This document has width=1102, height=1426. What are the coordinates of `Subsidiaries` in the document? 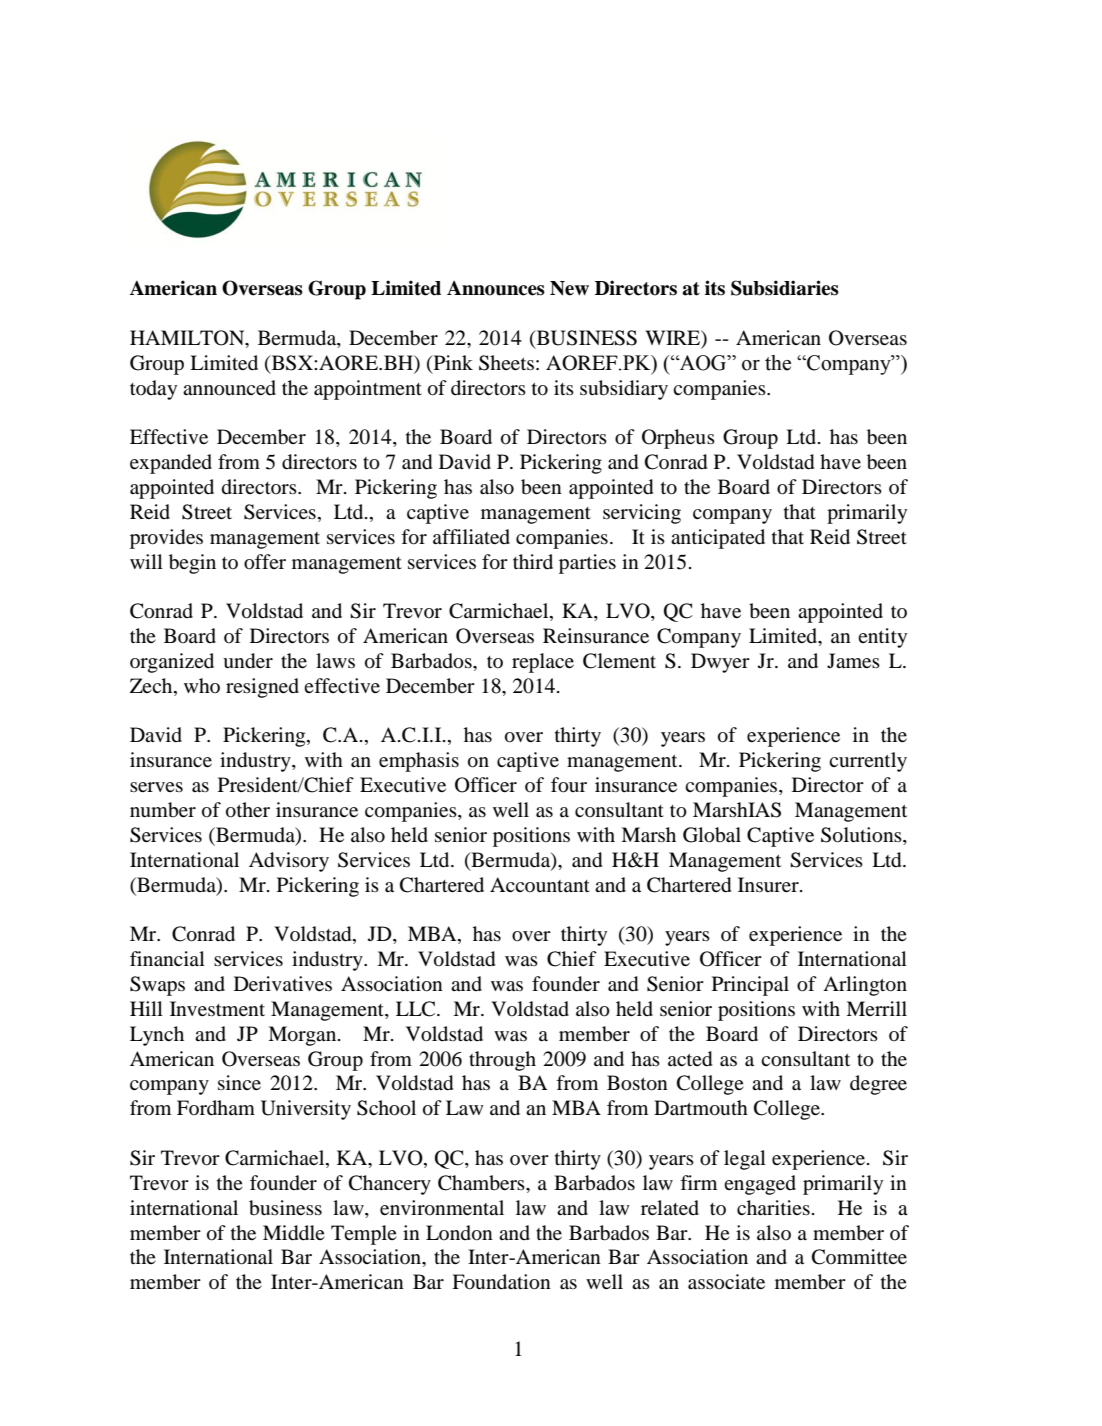 It's located at (785, 288).
